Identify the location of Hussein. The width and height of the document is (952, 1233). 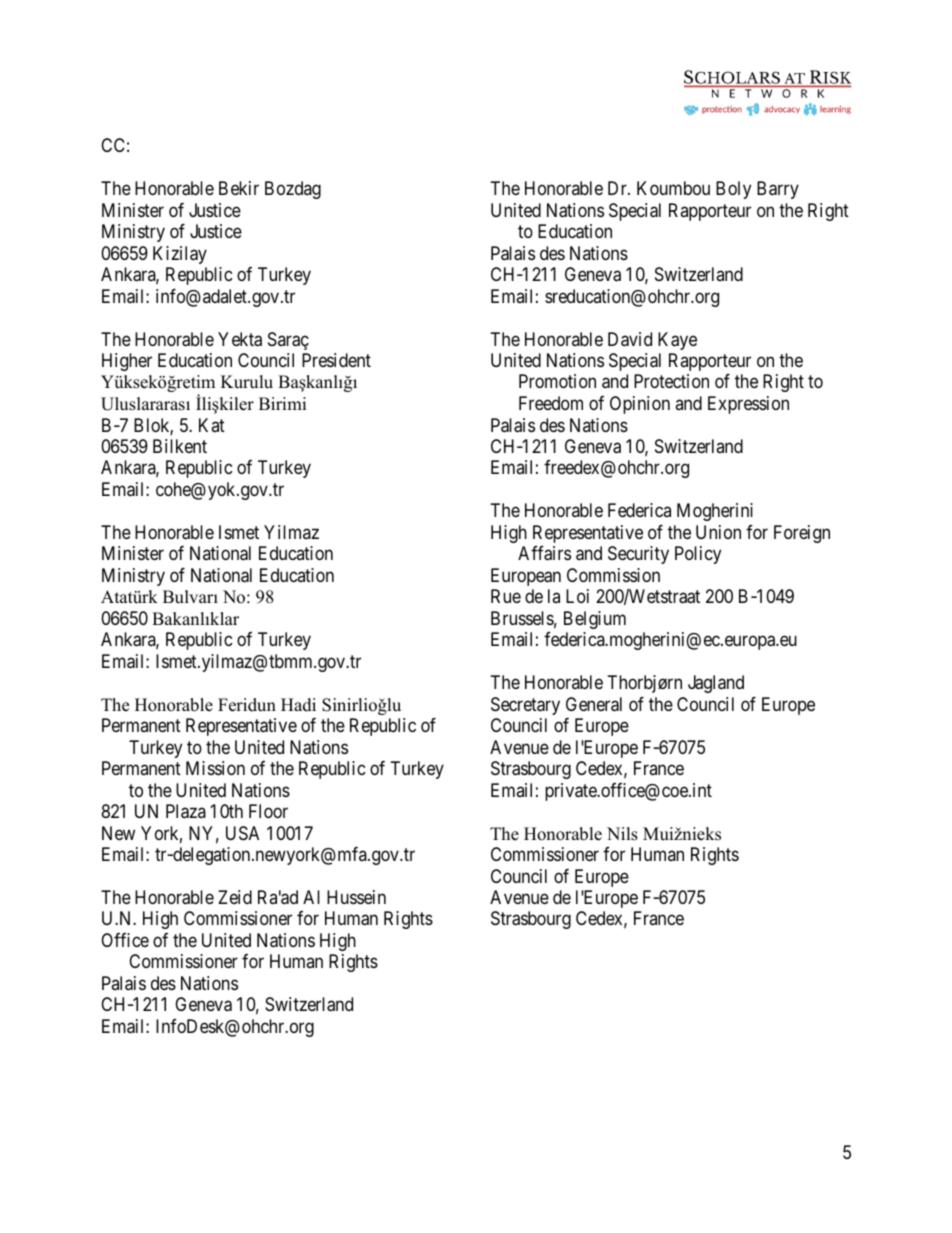
(356, 897).
